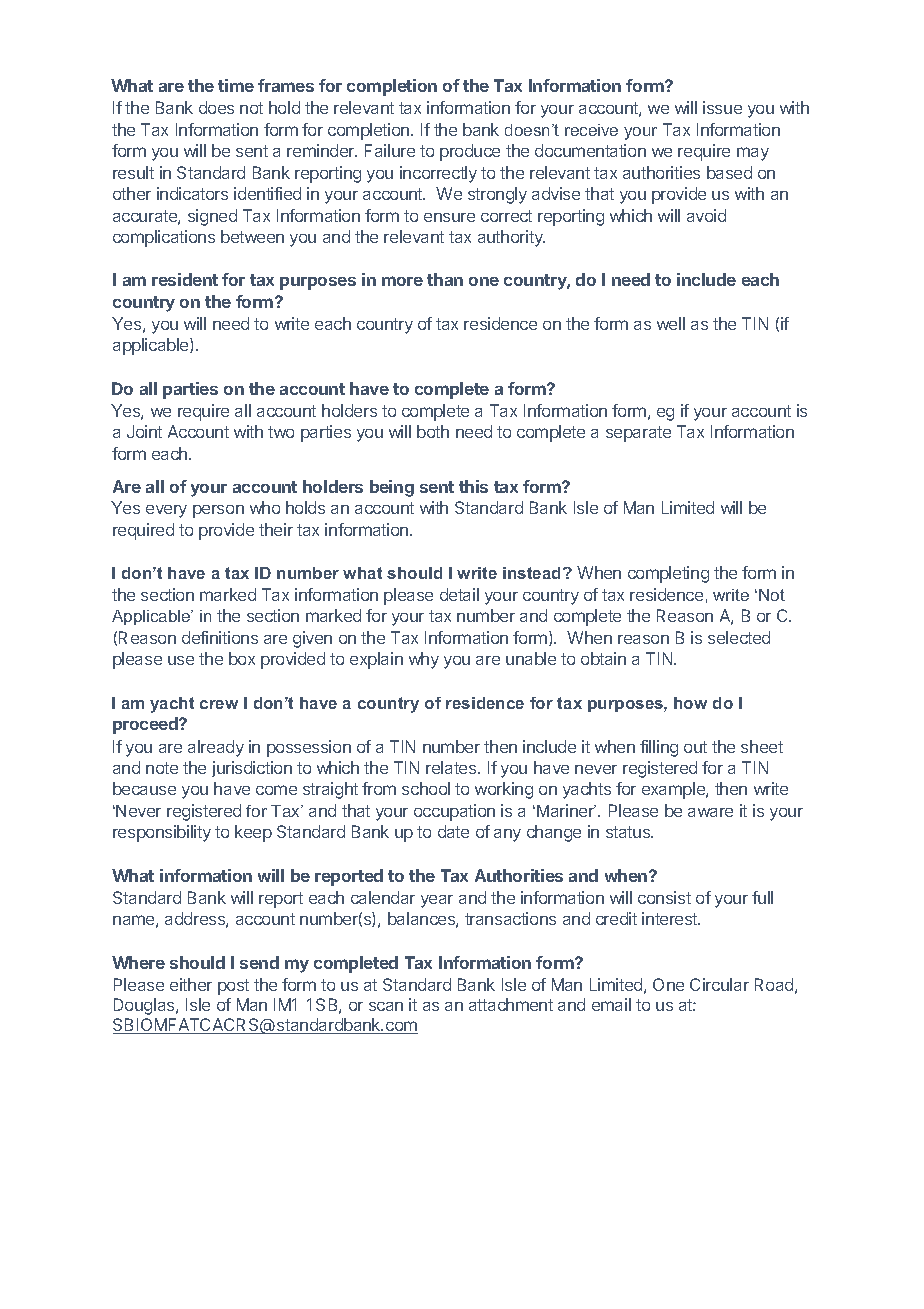 This image has width=924, height=1309. I want to click on time, so click(236, 85).
